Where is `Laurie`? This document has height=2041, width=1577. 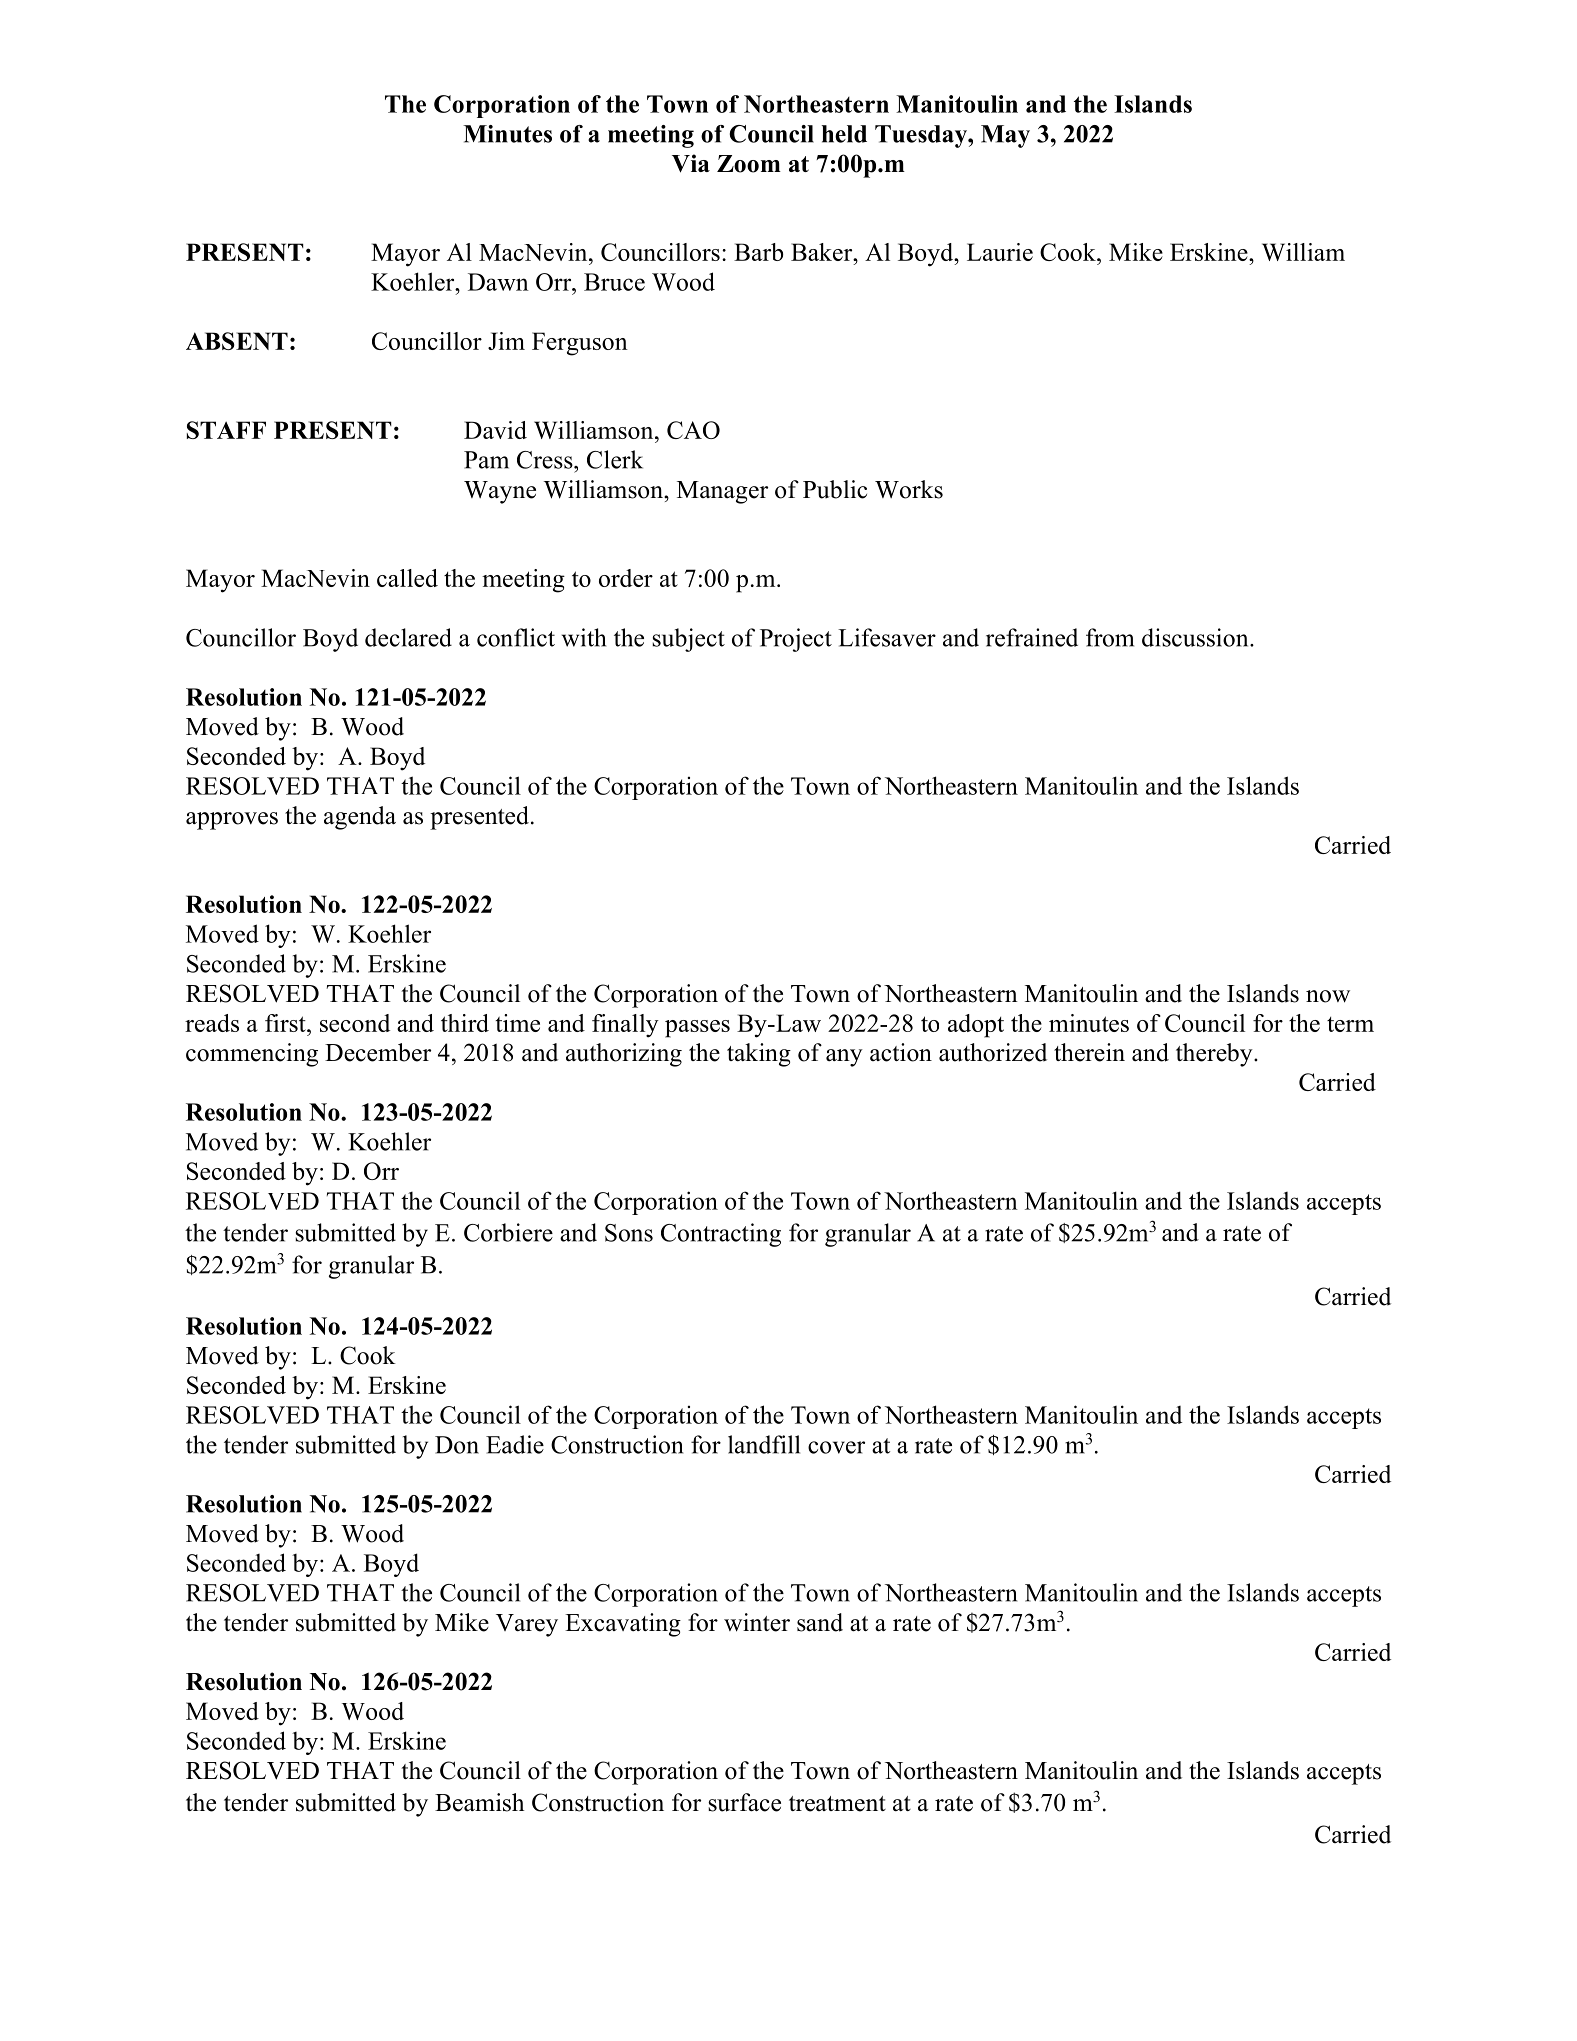
Laurie is located at coordinates (1000, 252).
